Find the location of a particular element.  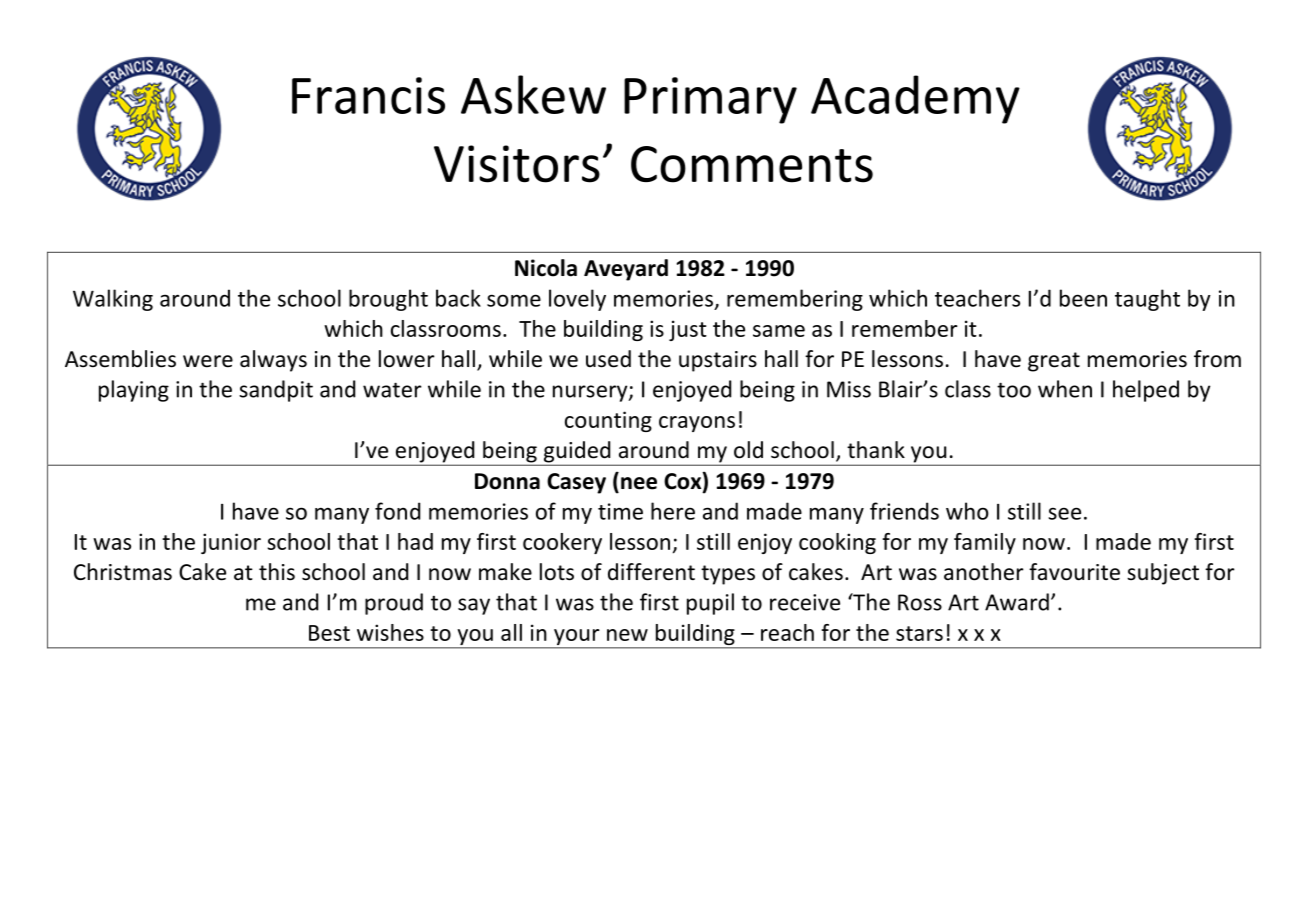

old is located at coordinates (748, 450).
